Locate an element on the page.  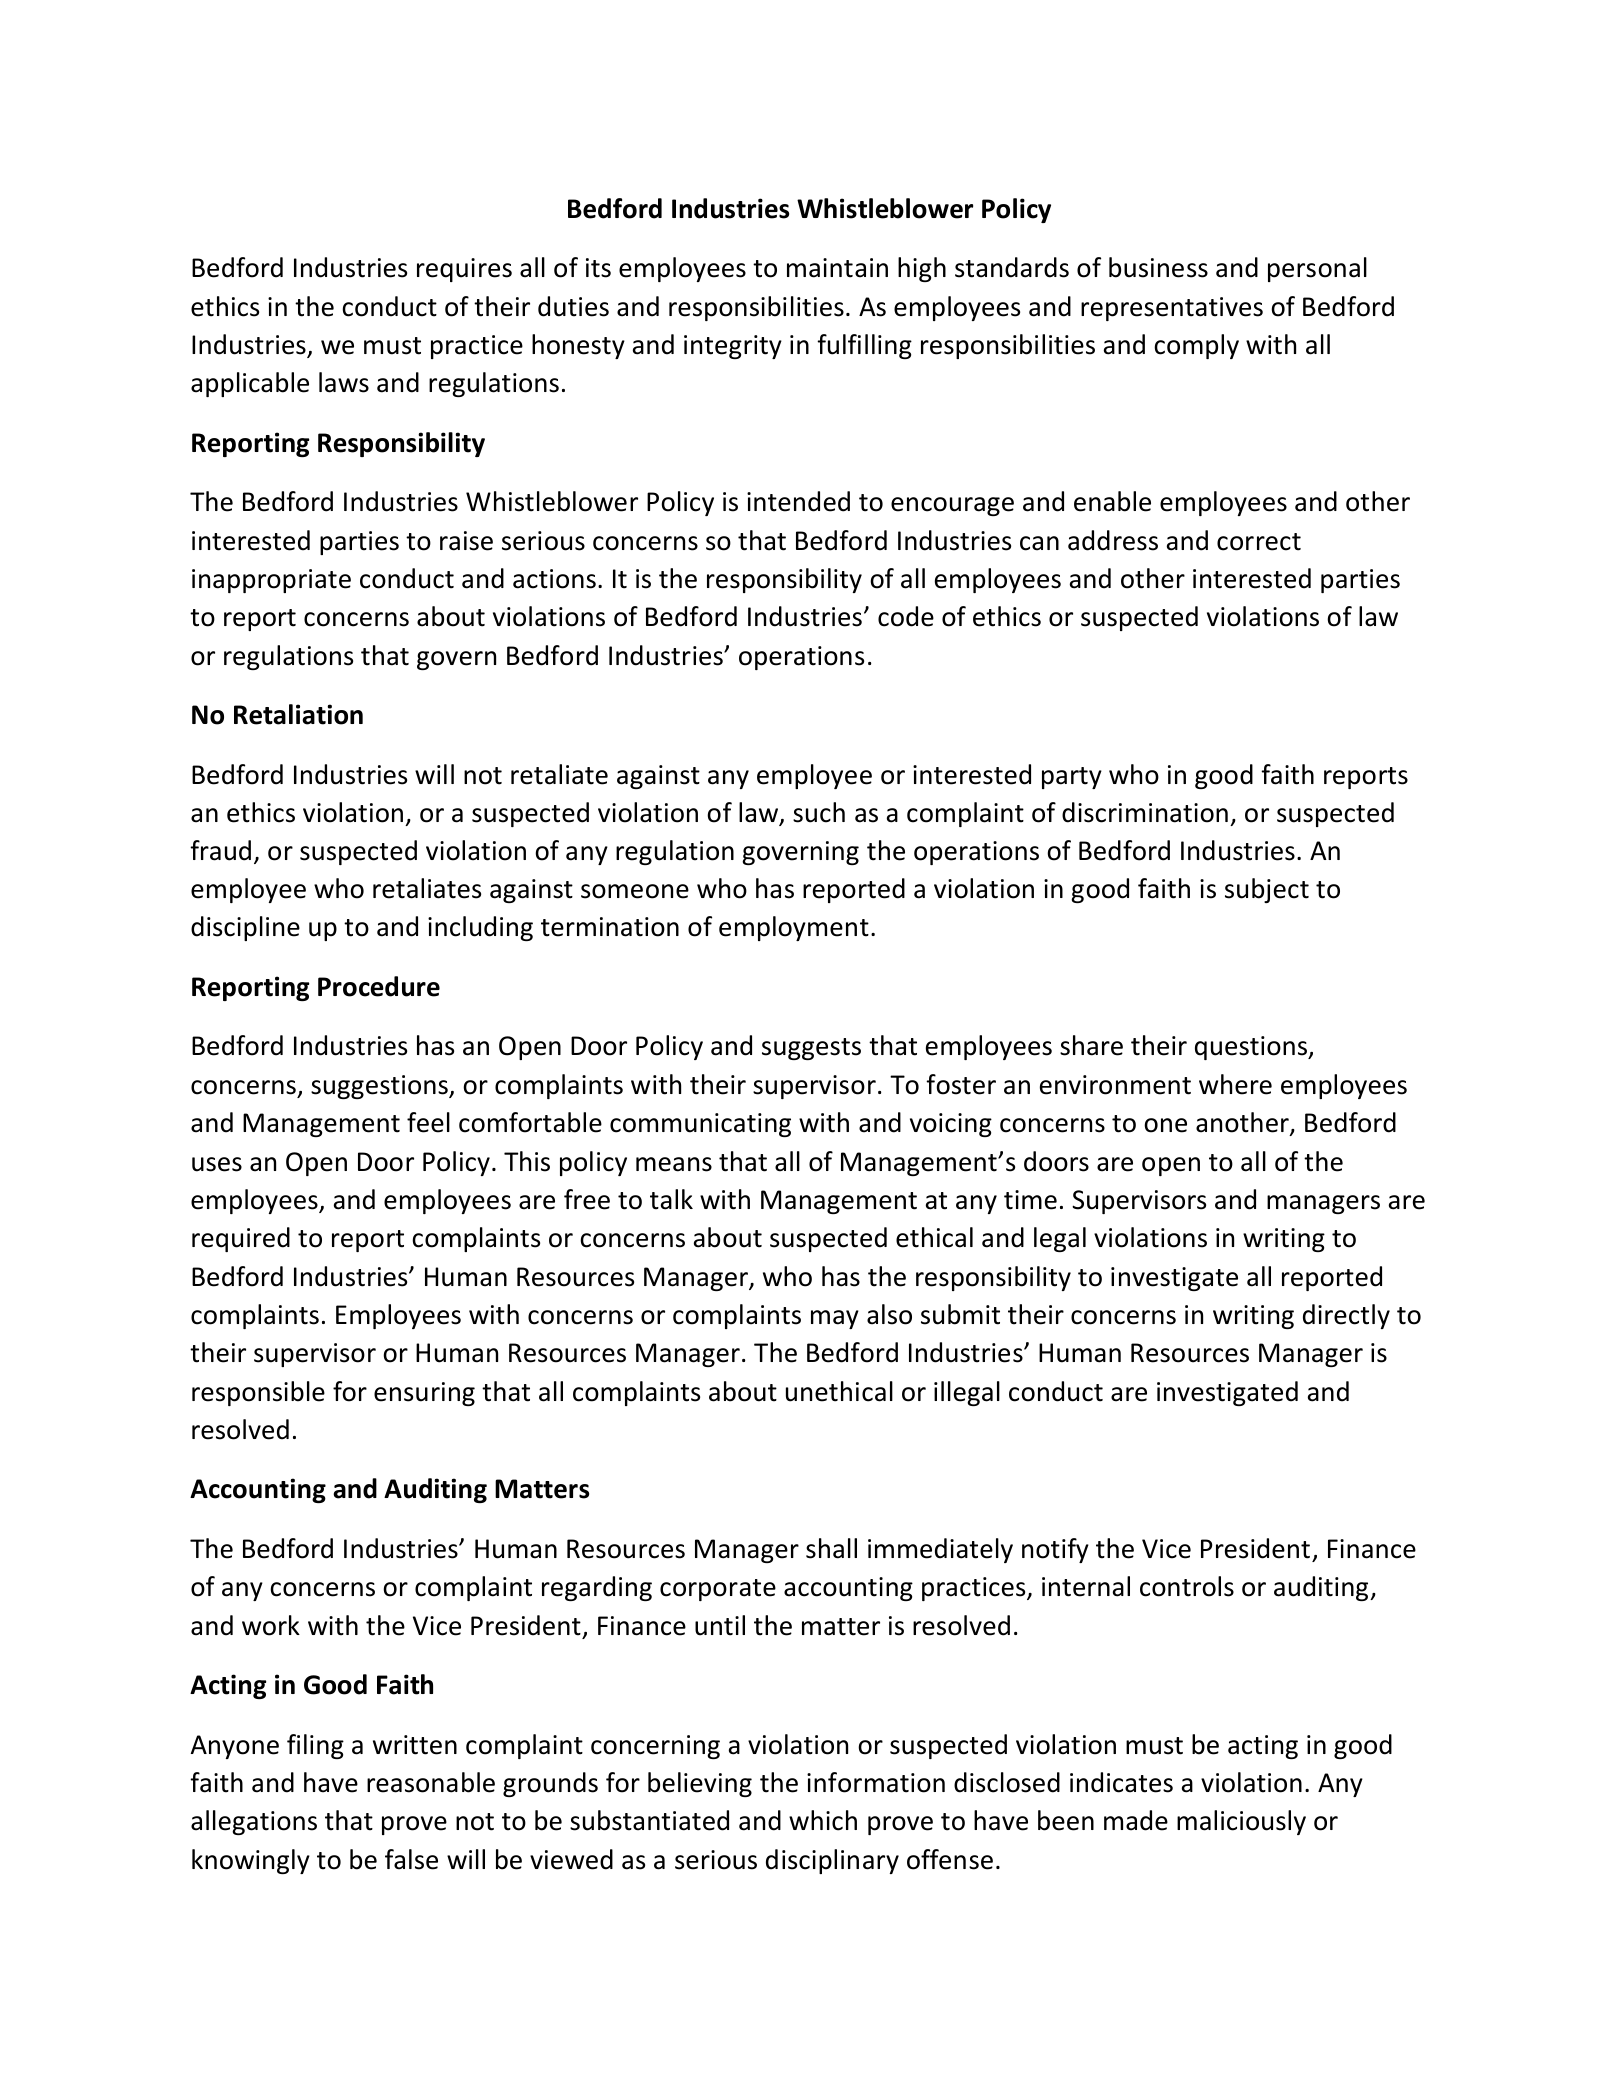
inappropriate is located at coordinates (271, 581).
